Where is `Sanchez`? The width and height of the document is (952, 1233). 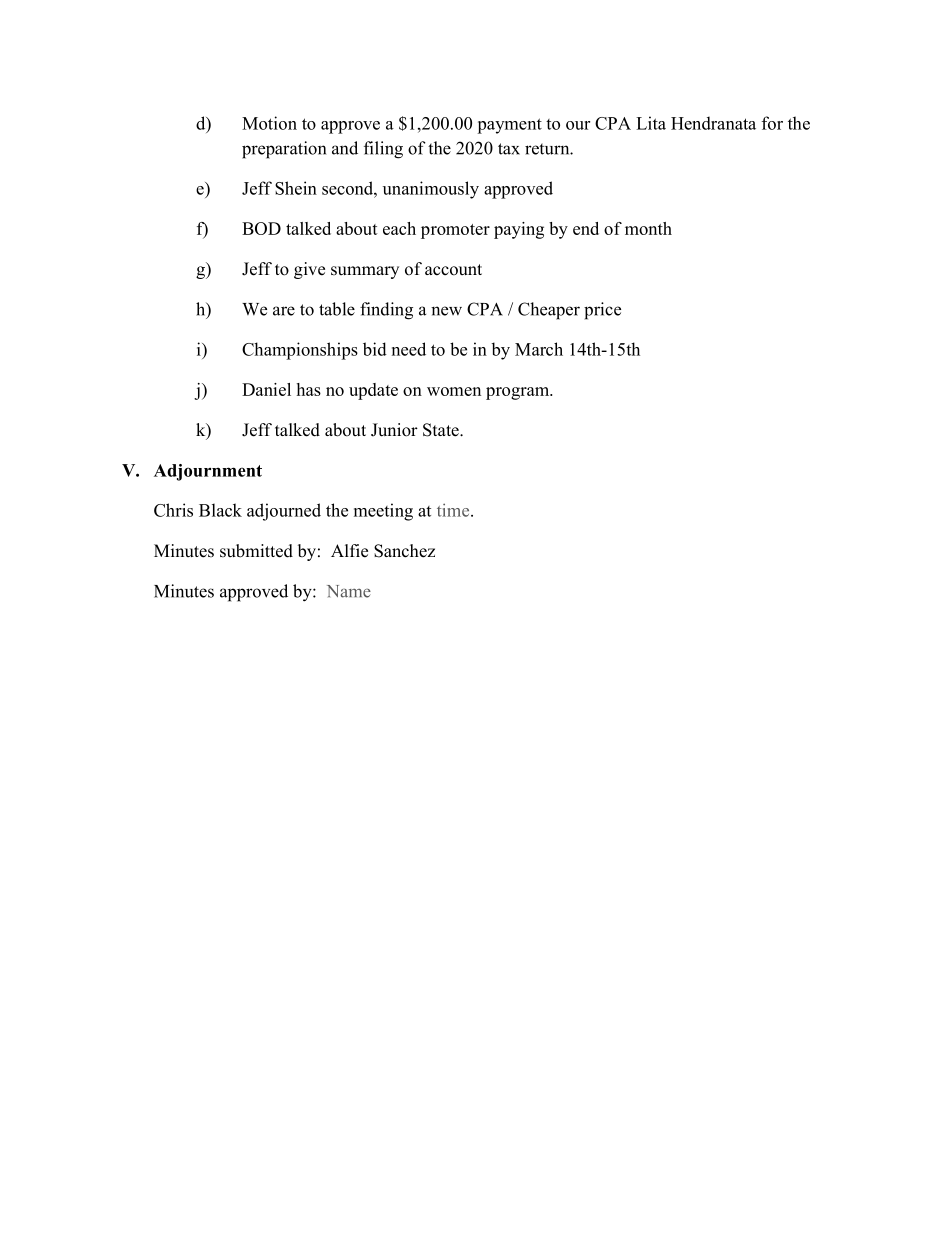
Sanchez is located at coordinates (404, 551).
